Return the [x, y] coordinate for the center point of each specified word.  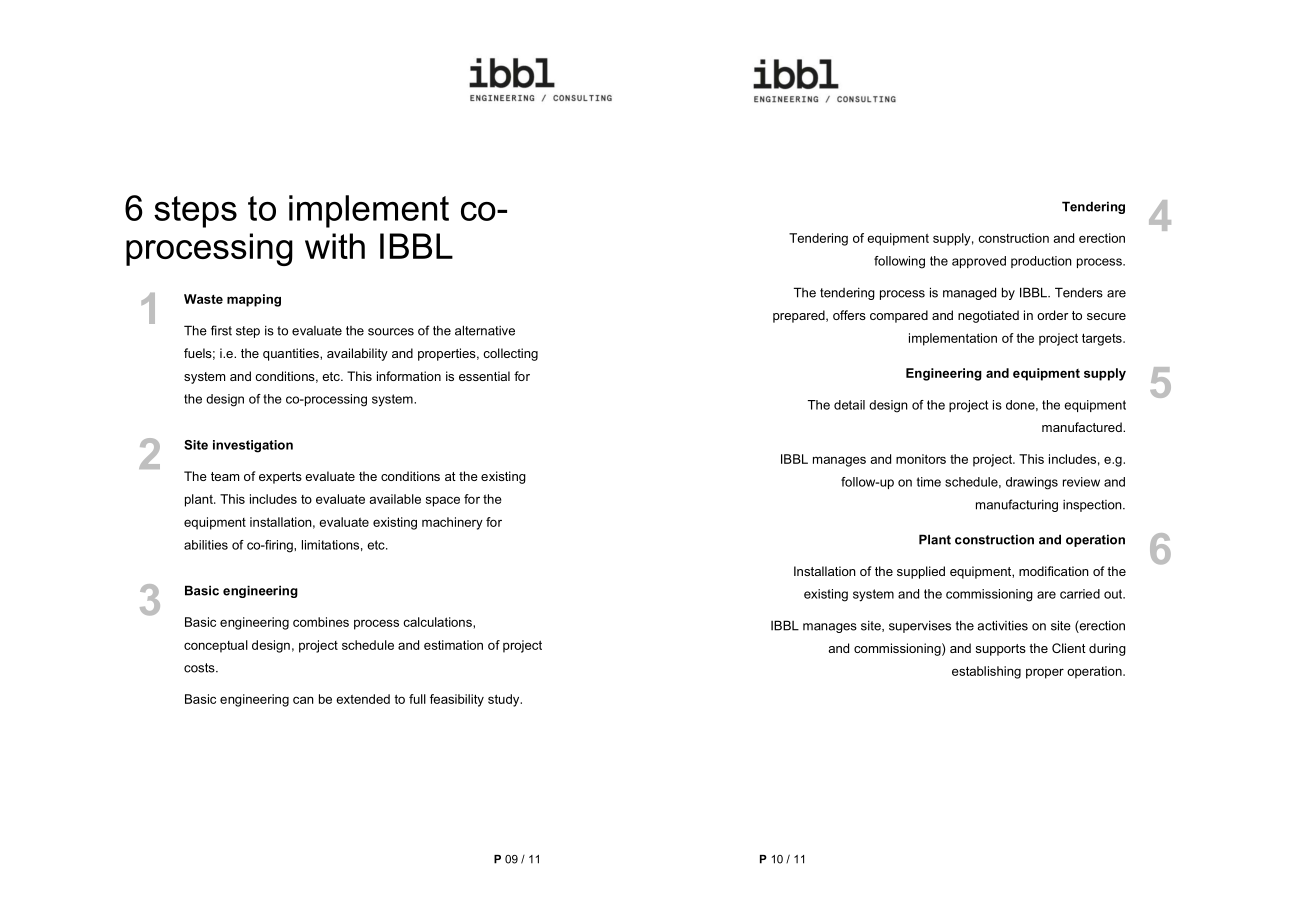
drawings [1032, 483]
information [409, 376]
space [443, 501]
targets [1103, 339]
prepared [800, 316]
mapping [254, 300]
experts [280, 478]
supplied [921, 572]
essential [484, 376]
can [303, 700]
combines [321, 622]
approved [979, 262]
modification [1054, 571]
